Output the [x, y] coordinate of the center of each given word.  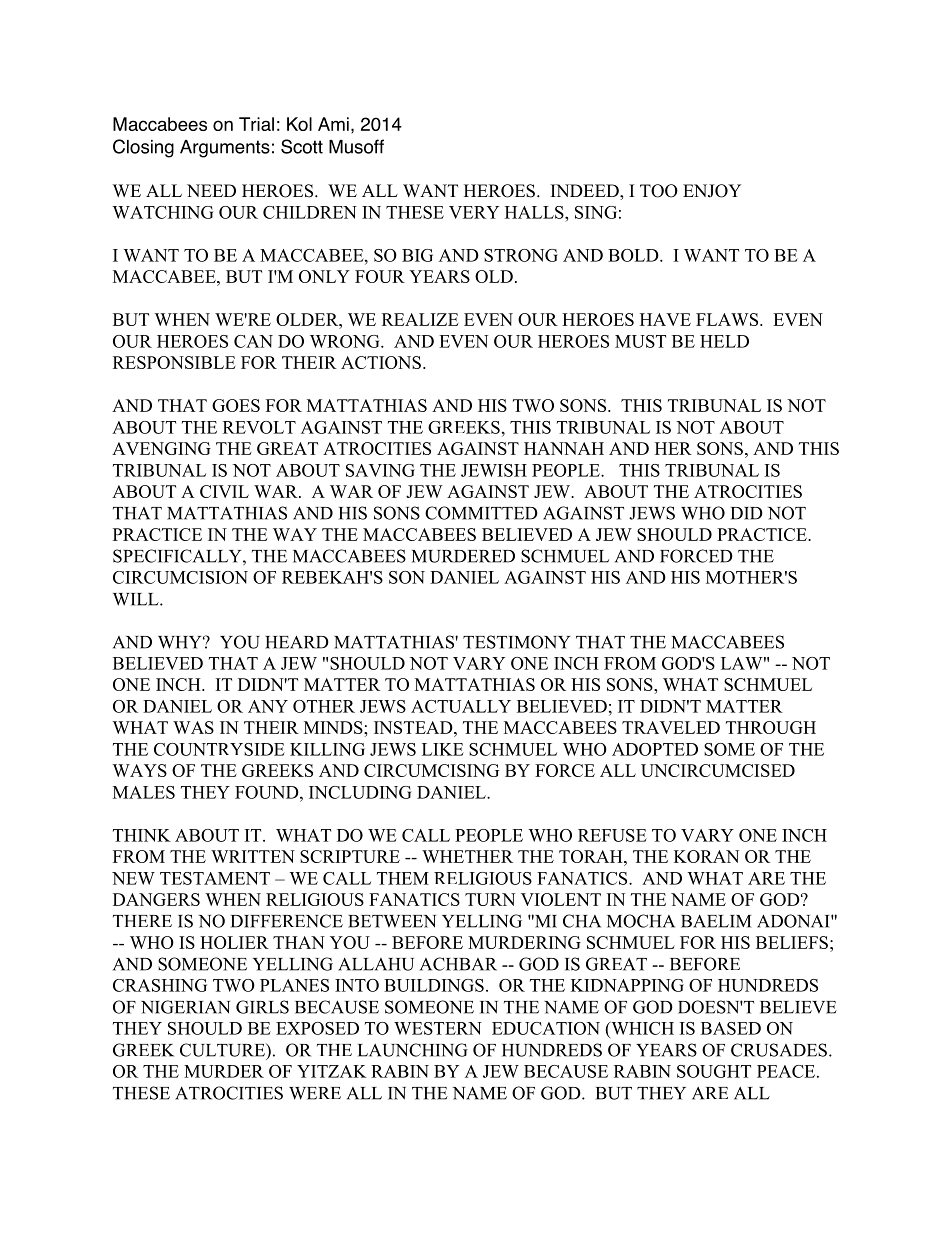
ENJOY [712, 191]
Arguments [225, 149]
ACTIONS [381, 362]
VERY [474, 212]
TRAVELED [671, 727]
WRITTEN [253, 856]
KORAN [706, 856]
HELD [724, 341]
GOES [236, 405]
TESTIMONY [516, 642]
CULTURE [223, 1050]
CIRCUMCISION [180, 577]
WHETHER [467, 856]
